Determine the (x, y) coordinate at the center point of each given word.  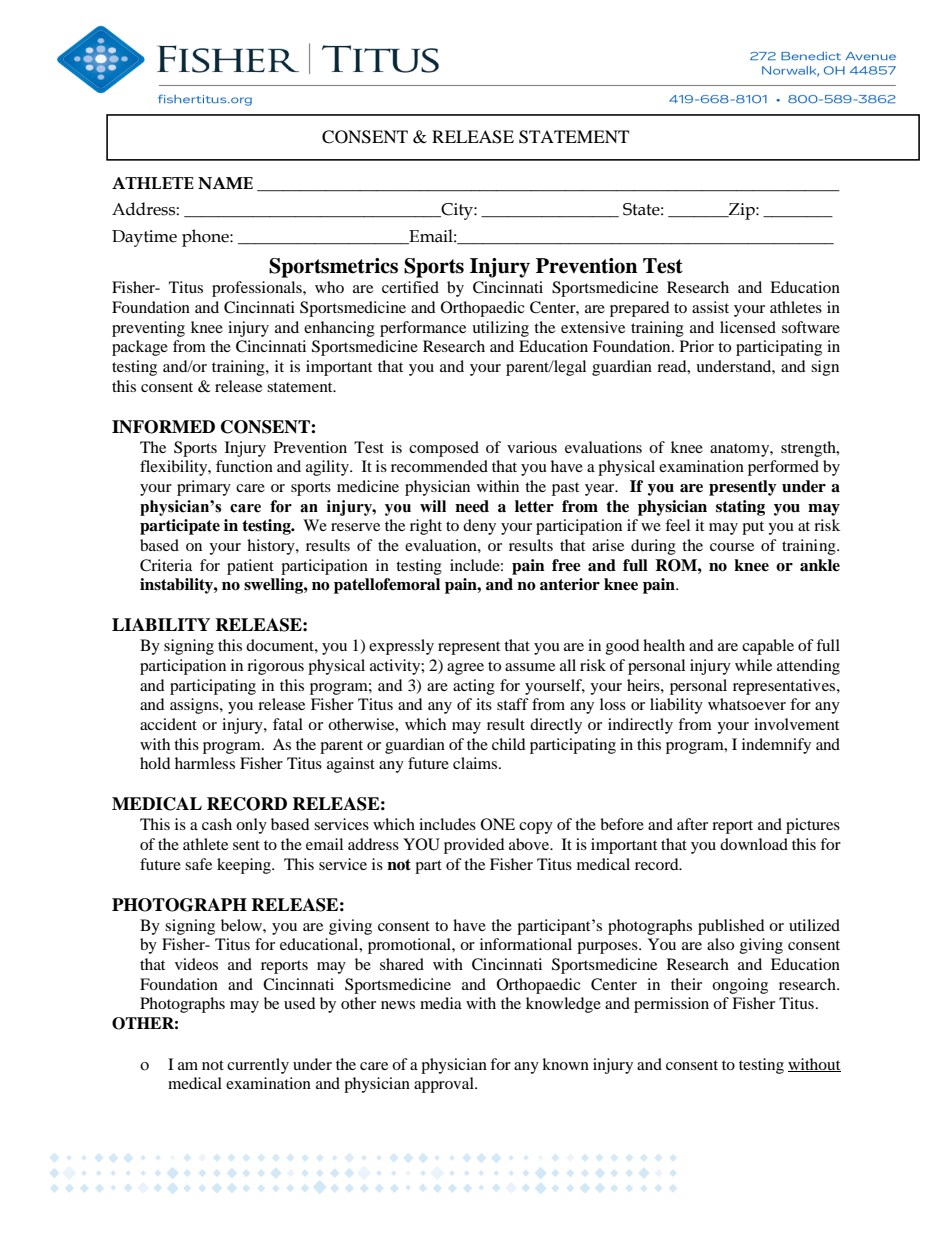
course (732, 547)
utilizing (500, 329)
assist (710, 307)
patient (250, 567)
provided (474, 846)
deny (479, 527)
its (484, 704)
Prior (697, 346)
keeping (245, 866)
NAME (225, 183)
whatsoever (747, 704)
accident (168, 724)
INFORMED (163, 427)
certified (410, 287)
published (731, 927)
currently (258, 1066)
